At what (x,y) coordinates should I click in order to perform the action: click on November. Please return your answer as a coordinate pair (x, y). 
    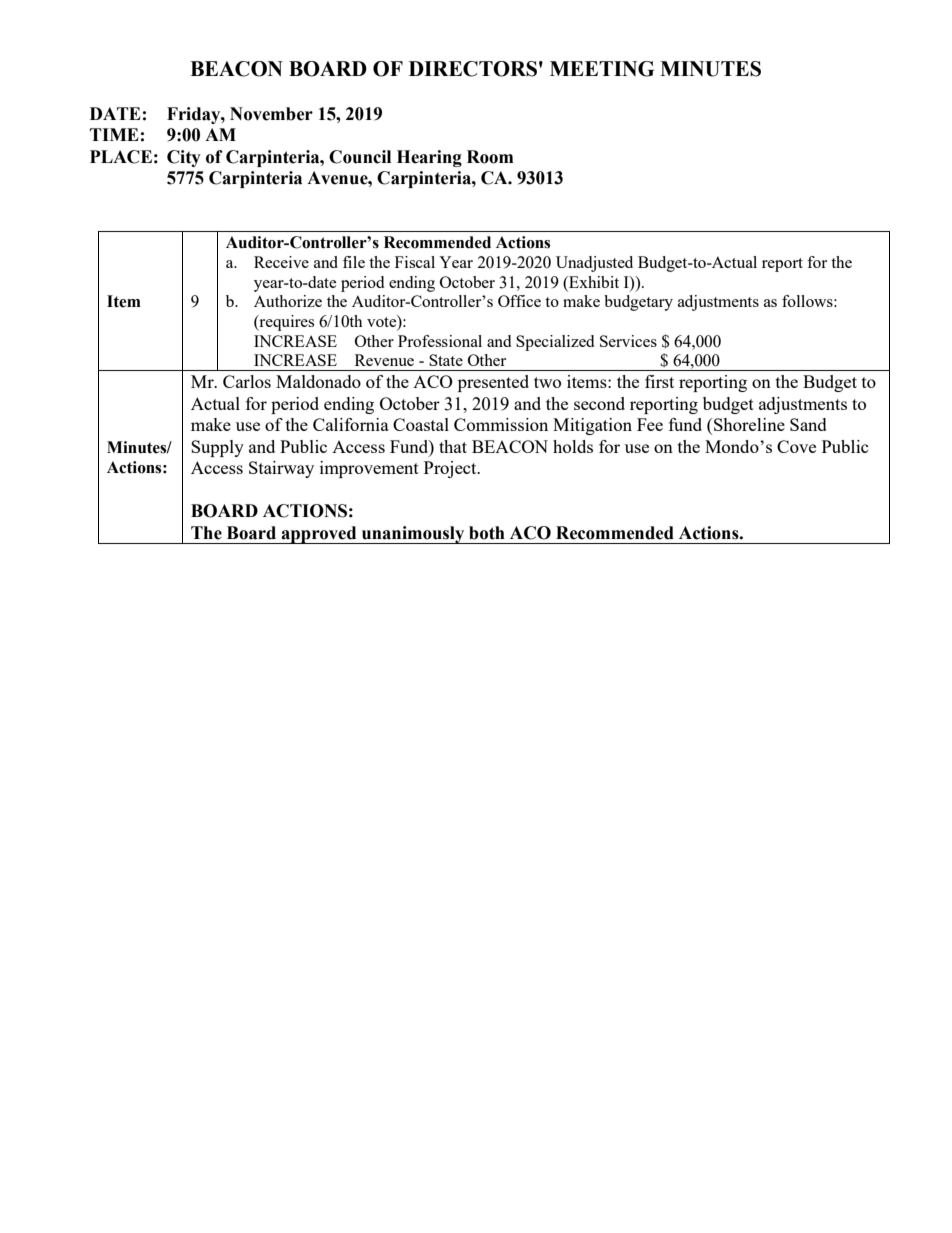
    Looking at the image, I should click on (271, 114).
